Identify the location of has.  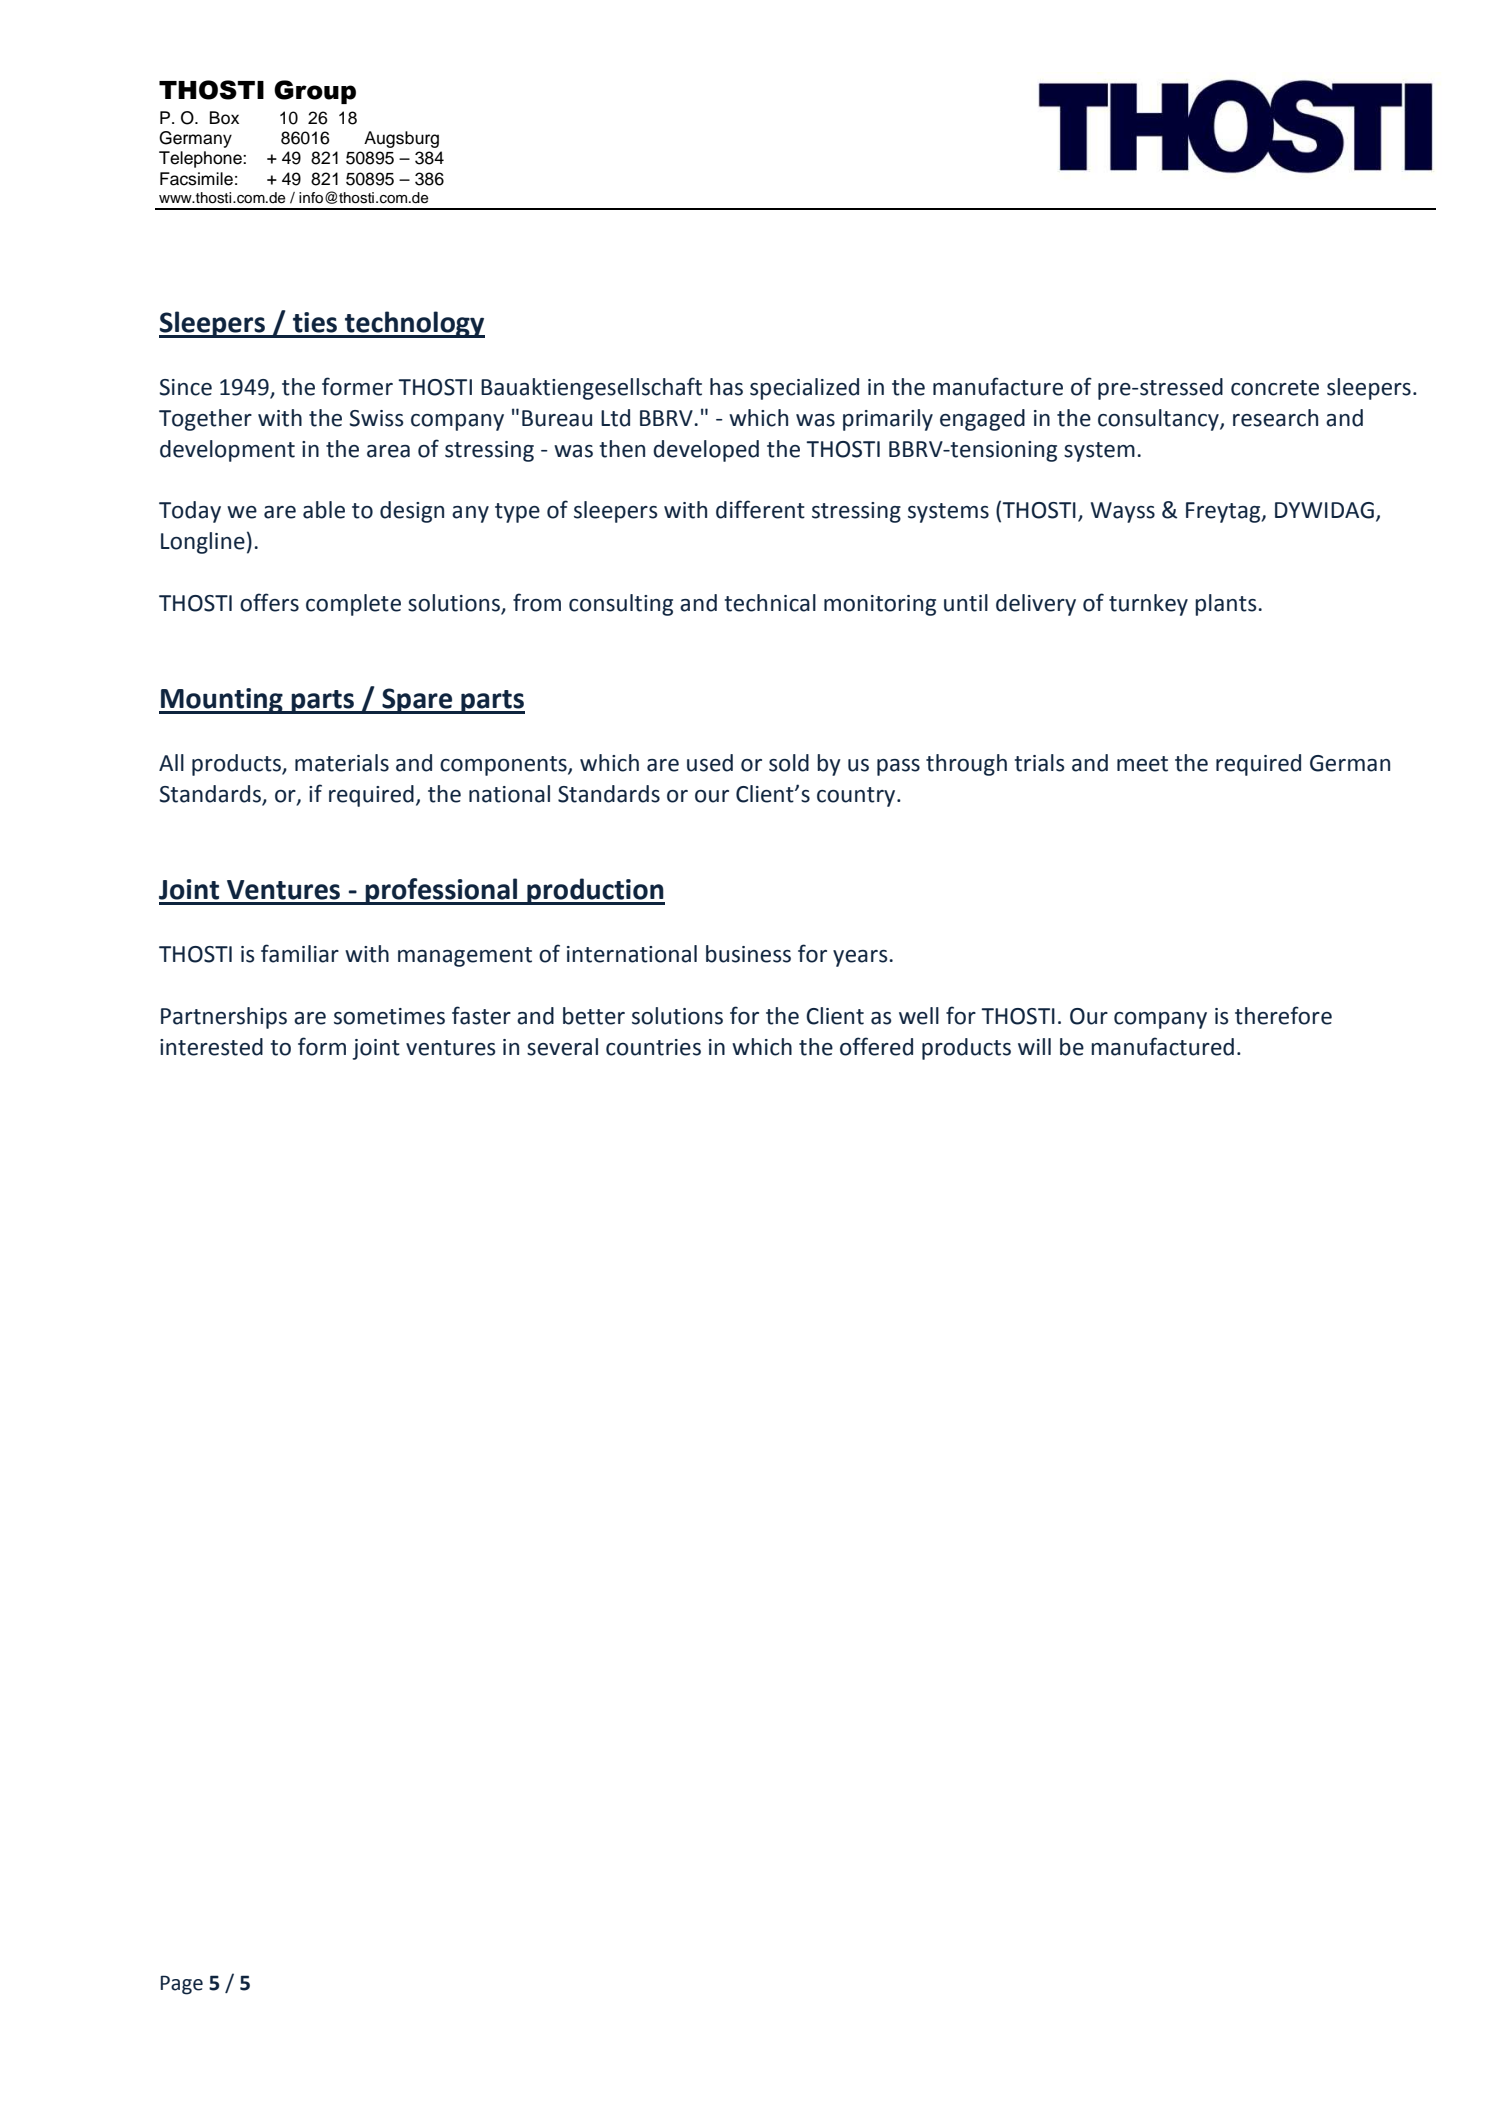
(726, 387).
